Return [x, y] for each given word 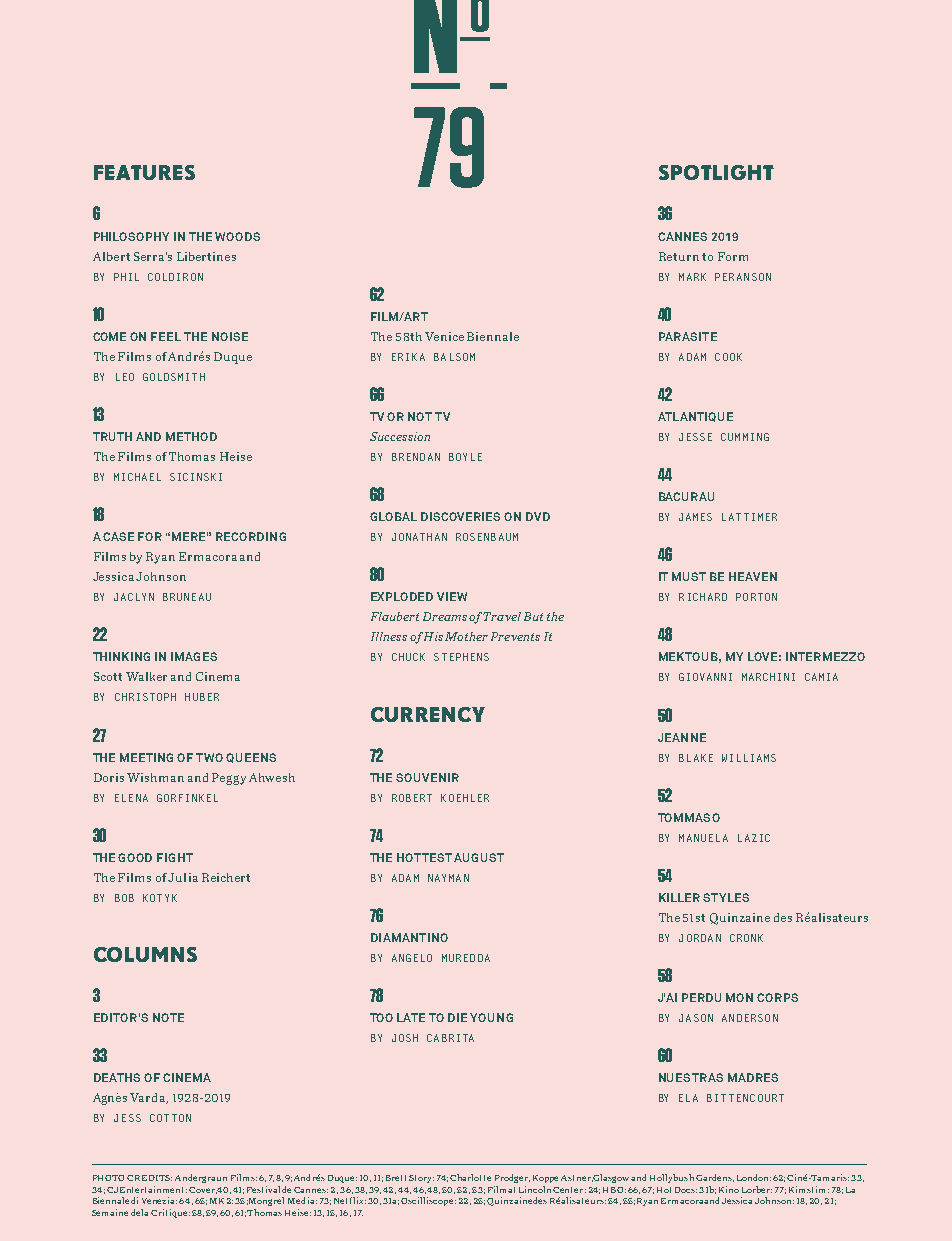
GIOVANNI [705, 677]
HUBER [202, 697]
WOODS [237, 236]
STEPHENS [461, 657]
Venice [444, 336]
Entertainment [153, 1189]
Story [421, 1179]
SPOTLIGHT [716, 172]
